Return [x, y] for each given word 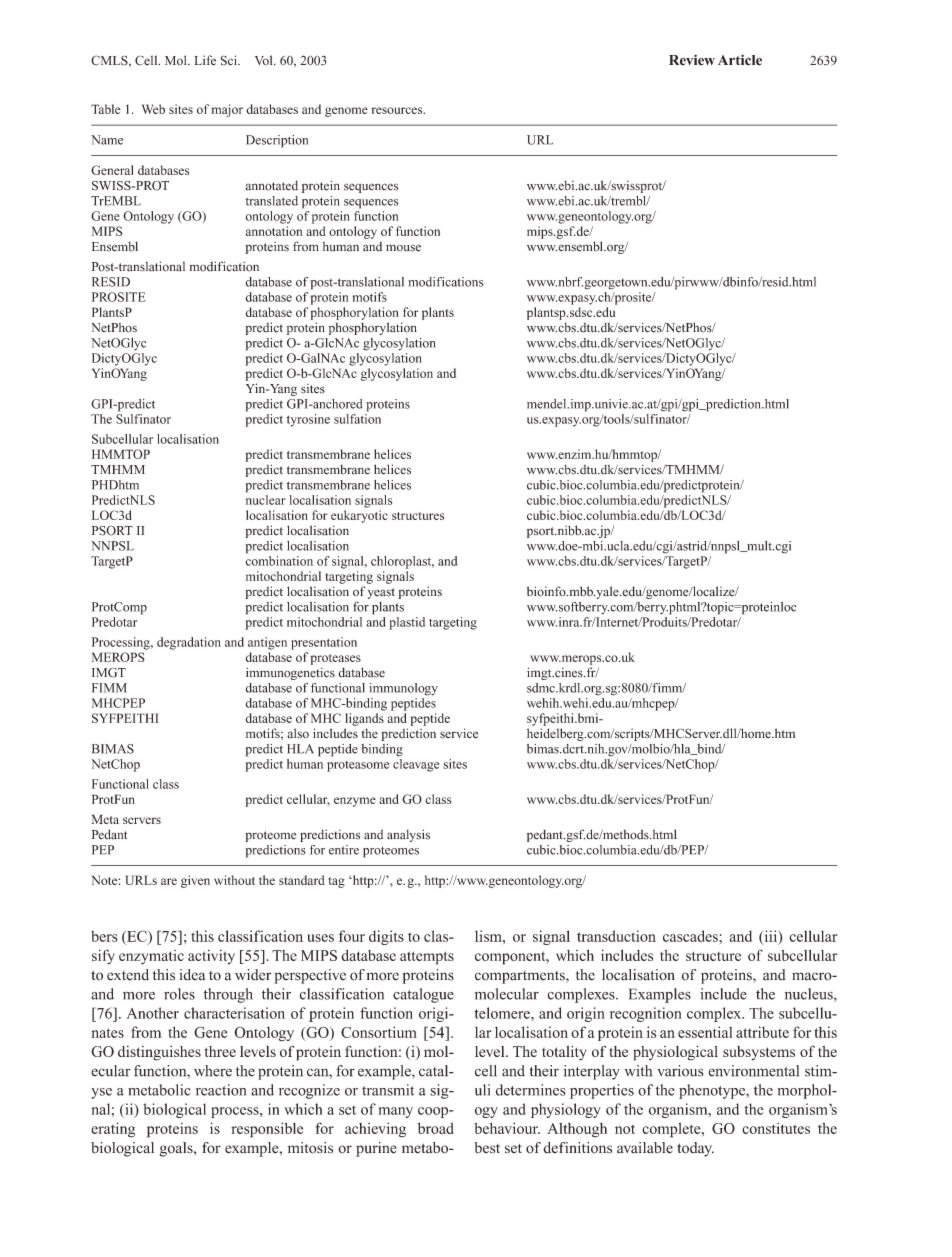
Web [153, 109]
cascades [691, 936]
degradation [189, 643]
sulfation [357, 419]
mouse [403, 248]
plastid [407, 623]
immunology [403, 689]
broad [436, 1128]
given [195, 881]
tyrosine [308, 420]
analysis [408, 835]
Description [277, 141]
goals [177, 1149]
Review [692, 60]
